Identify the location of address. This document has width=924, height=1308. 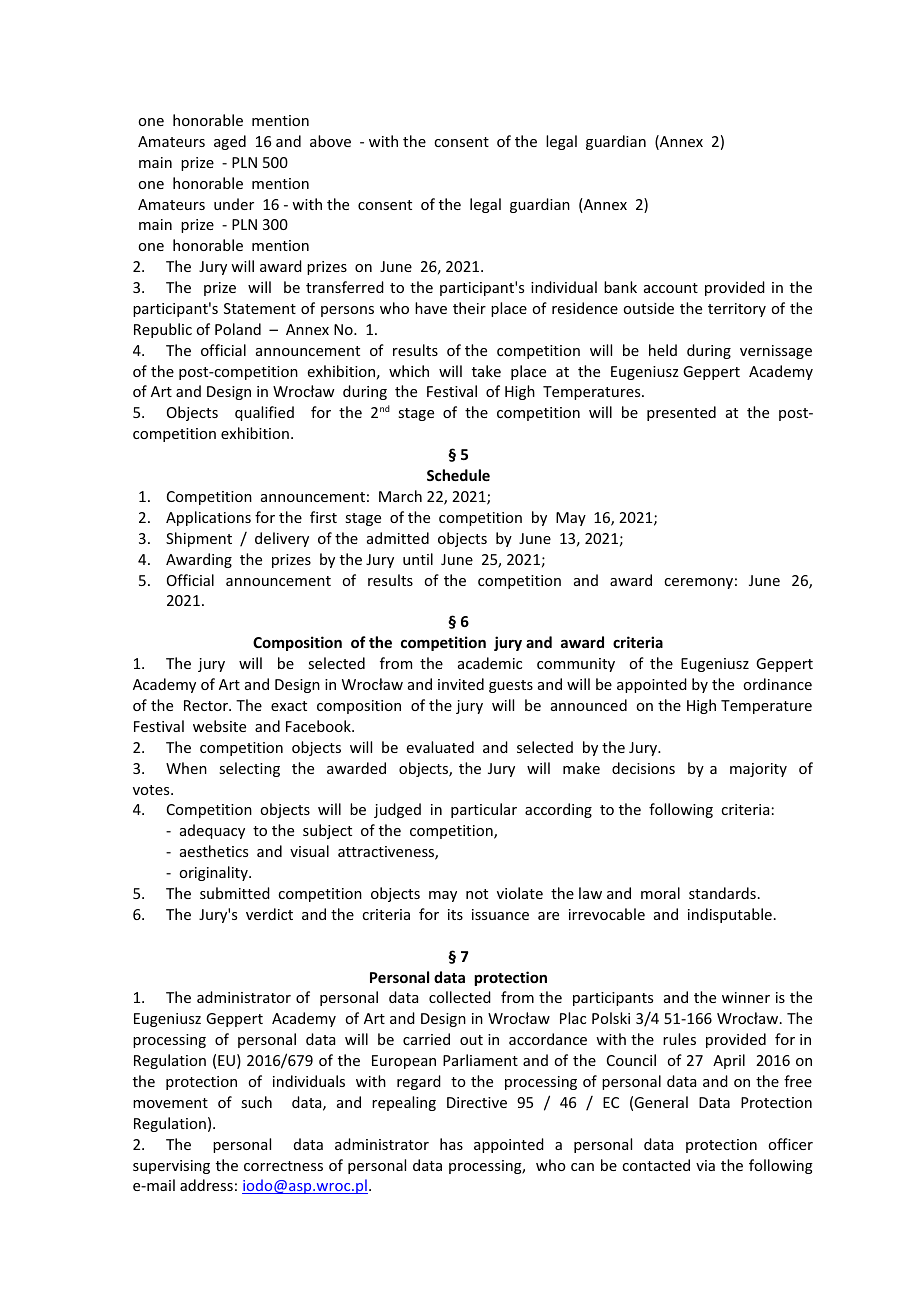
(206, 1185).
